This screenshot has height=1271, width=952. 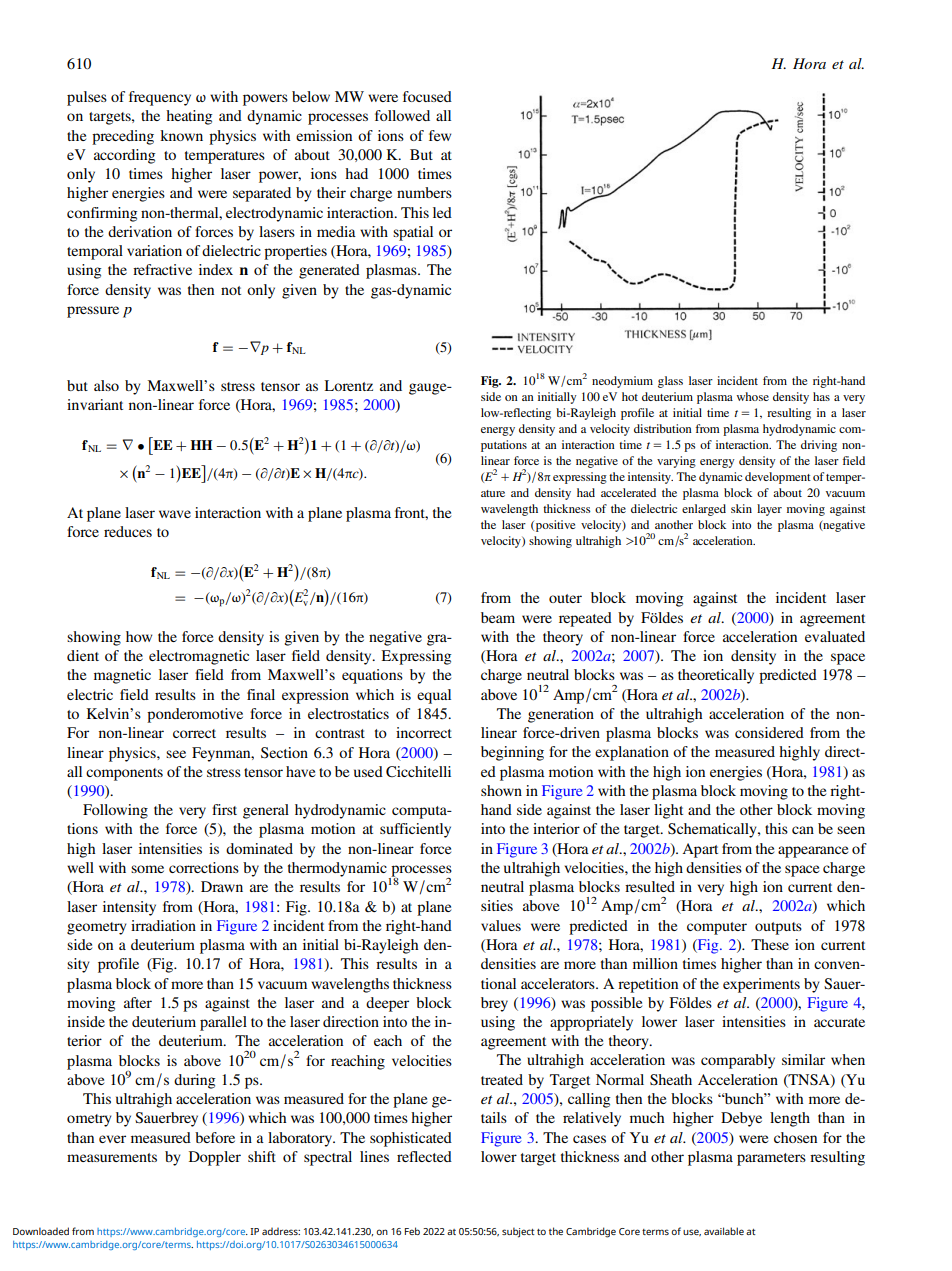 What do you see at coordinates (112, 1157) in the screenshot?
I see `measurements` at bounding box center [112, 1157].
